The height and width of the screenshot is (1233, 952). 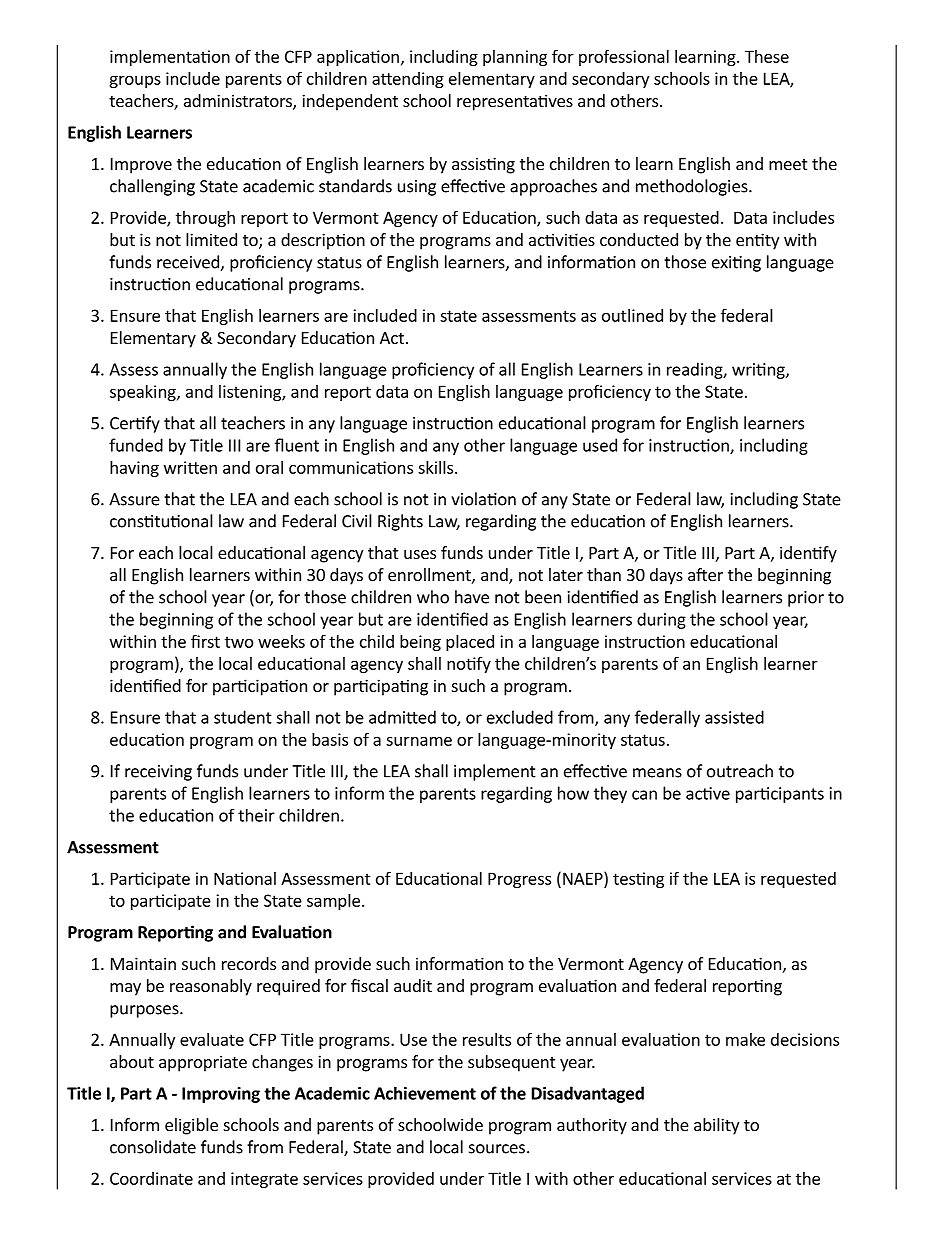 What do you see at coordinates (191, 1126) in the screenshot?
I see `eligible` at bounding box center [191, 1126].
